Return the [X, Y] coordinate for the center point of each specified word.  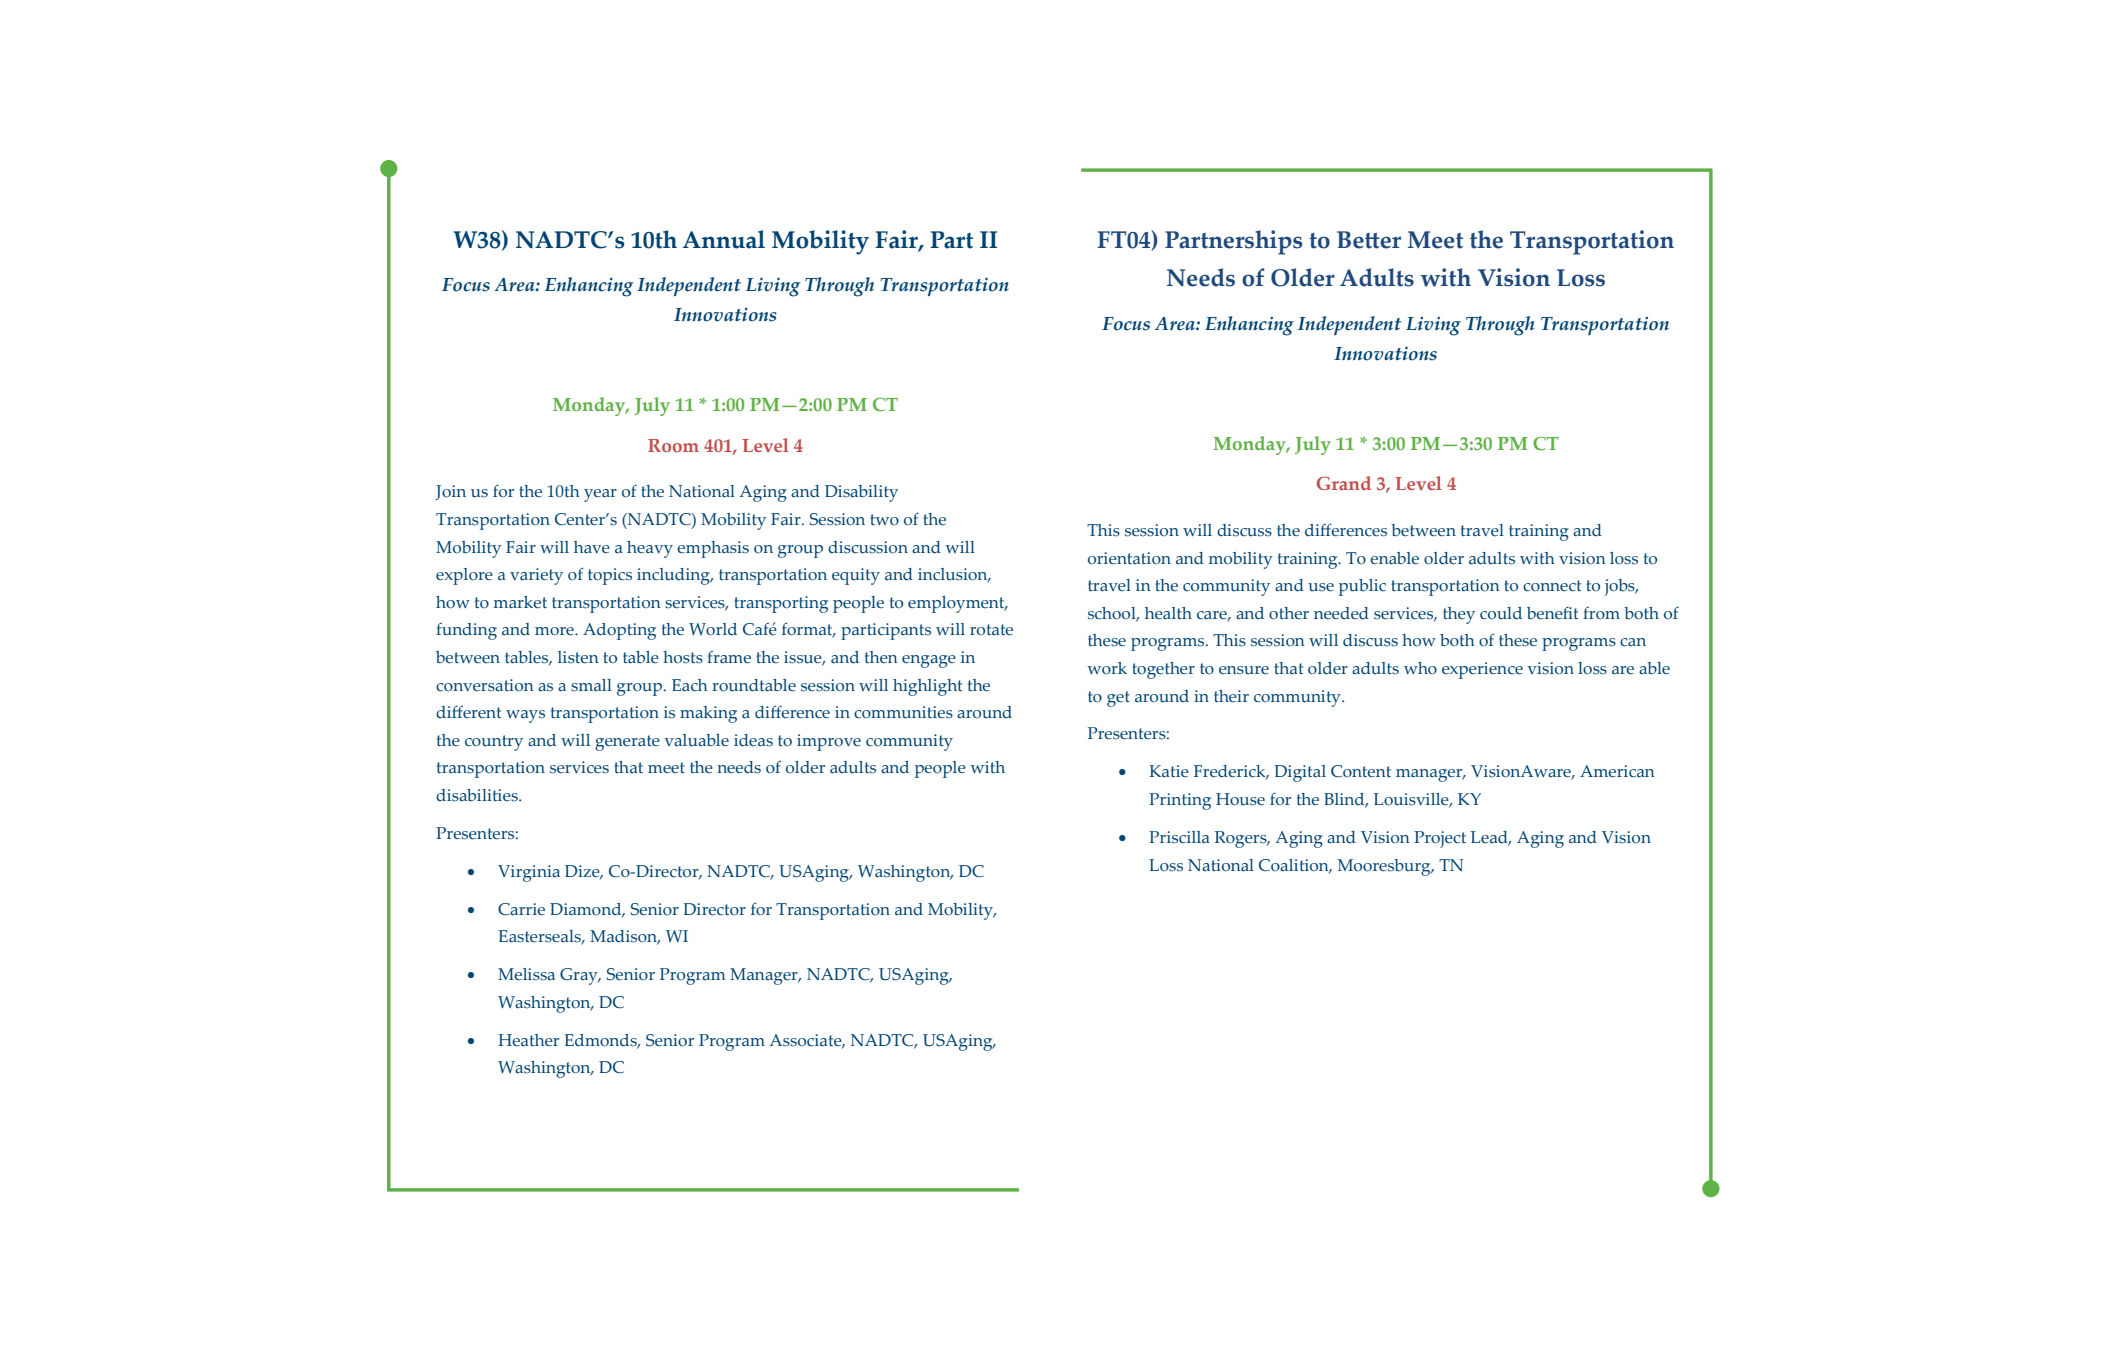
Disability [861, 493]
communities [903, 712]
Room [673, 445]
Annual [724, 239]
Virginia [529, 873]
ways [525, 716]
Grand [1344, 483]
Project [1440, 839]
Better [1369, 240]
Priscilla [1179, 837]
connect [1552, 586]
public [1362, 587]
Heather [528, 1040]
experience [1482, 670]
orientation [1129, 558]
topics [610, 576]
